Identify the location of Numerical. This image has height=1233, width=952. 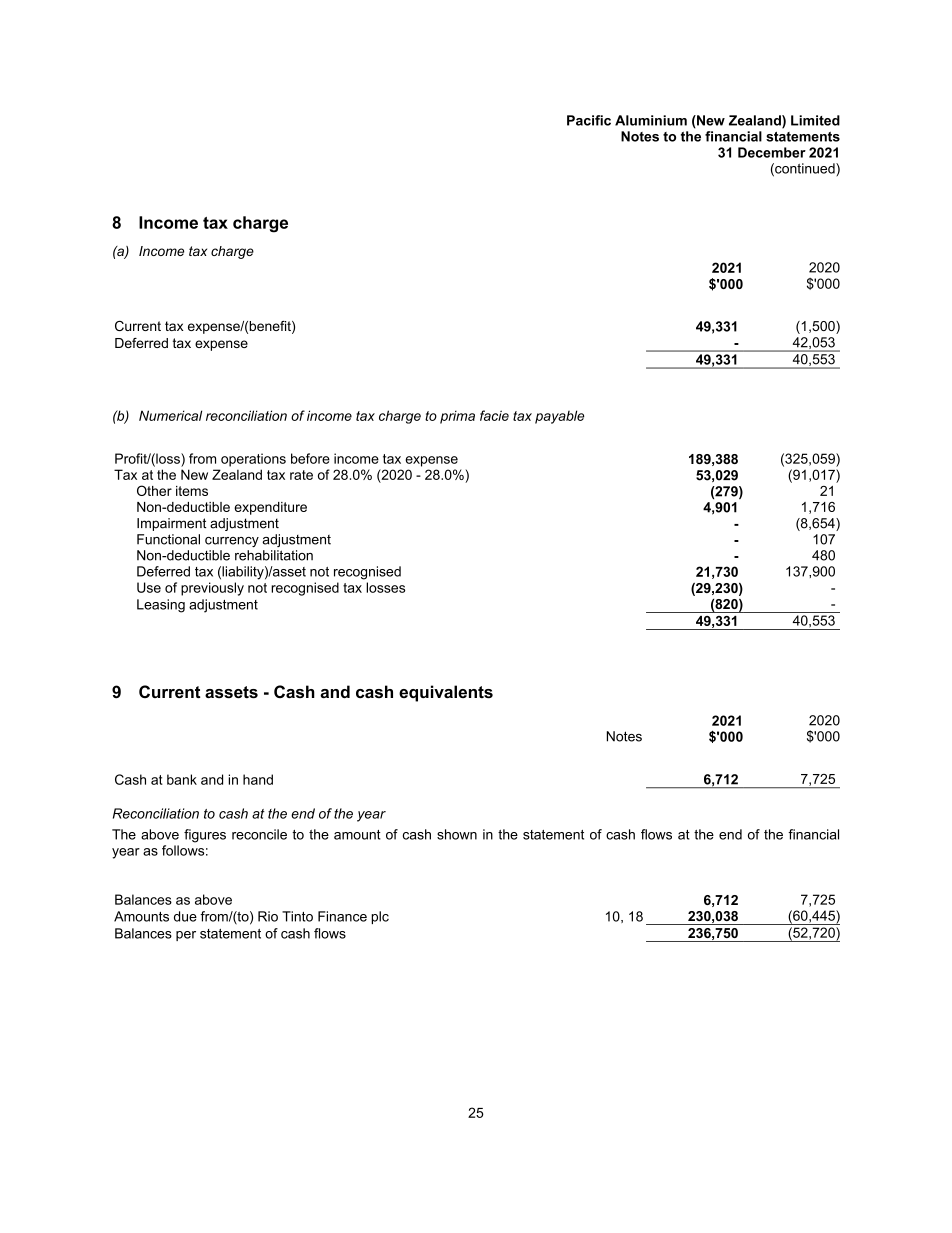
(170, 415).
